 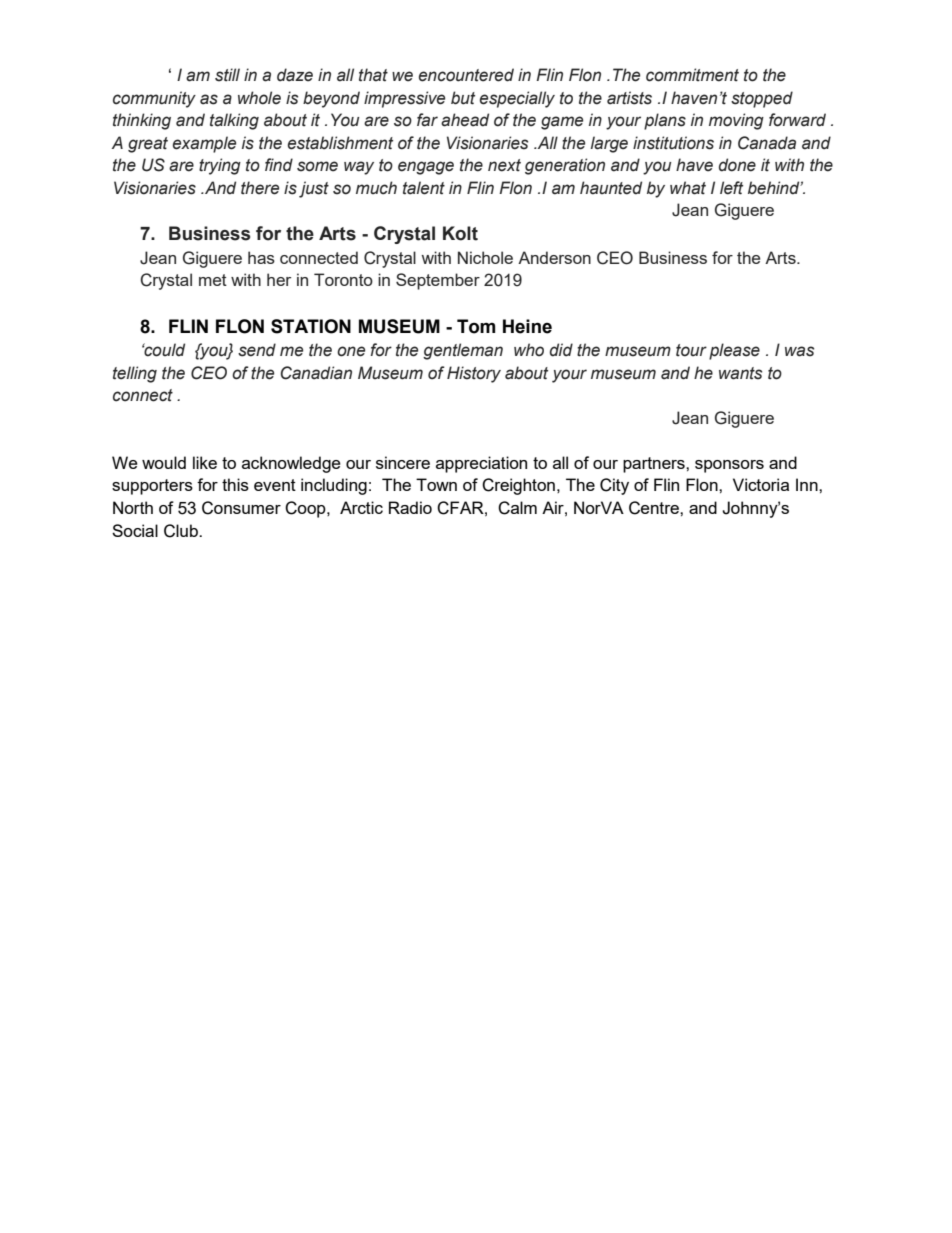 What do you see at coordinates (213, 280) in the screenshot?
I see `met` at bounding box center [213, 280].
